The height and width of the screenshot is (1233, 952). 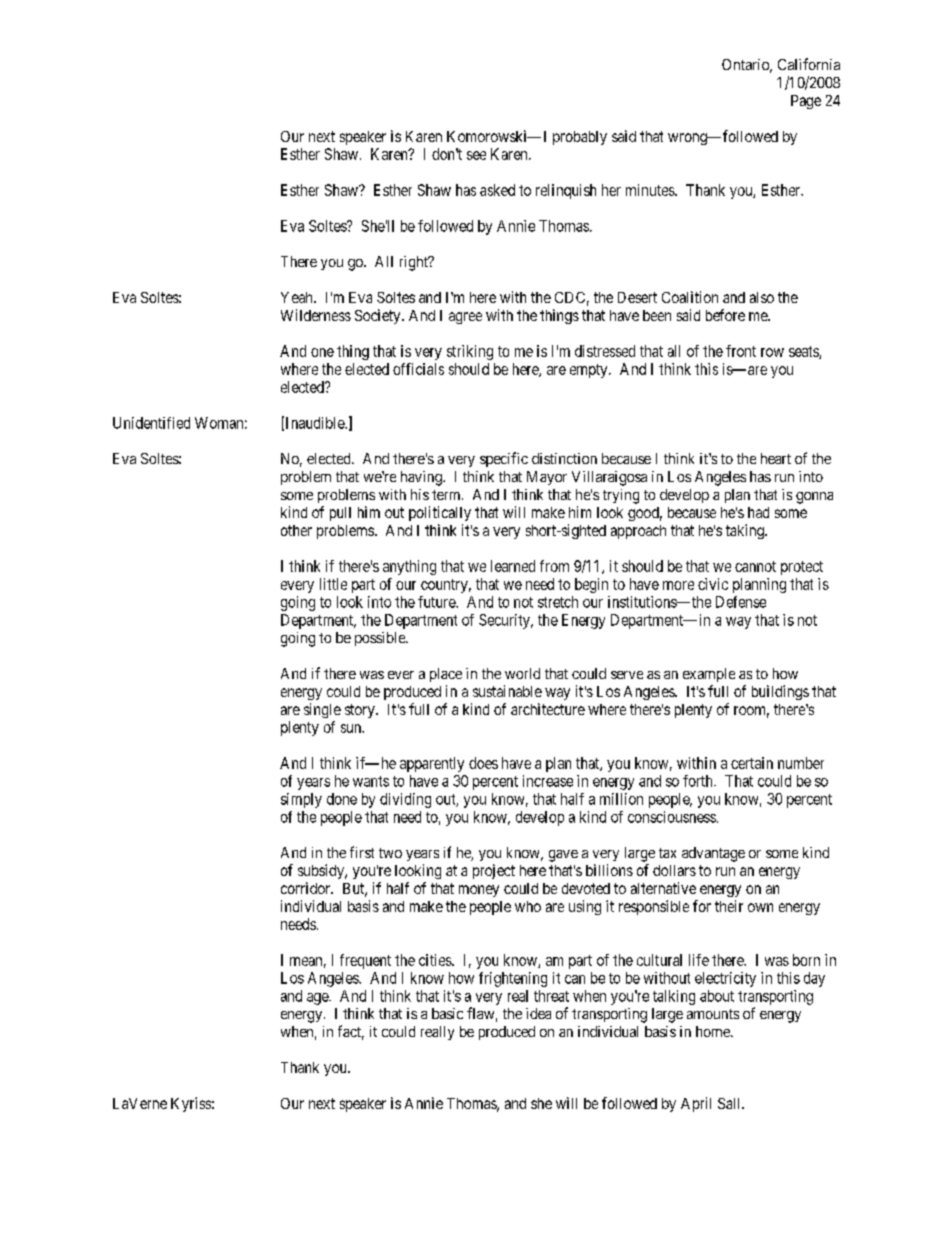 What do you see at coordinates (296, 530) in the screenshot?
I see `other` at bounding box center [296, 530].
